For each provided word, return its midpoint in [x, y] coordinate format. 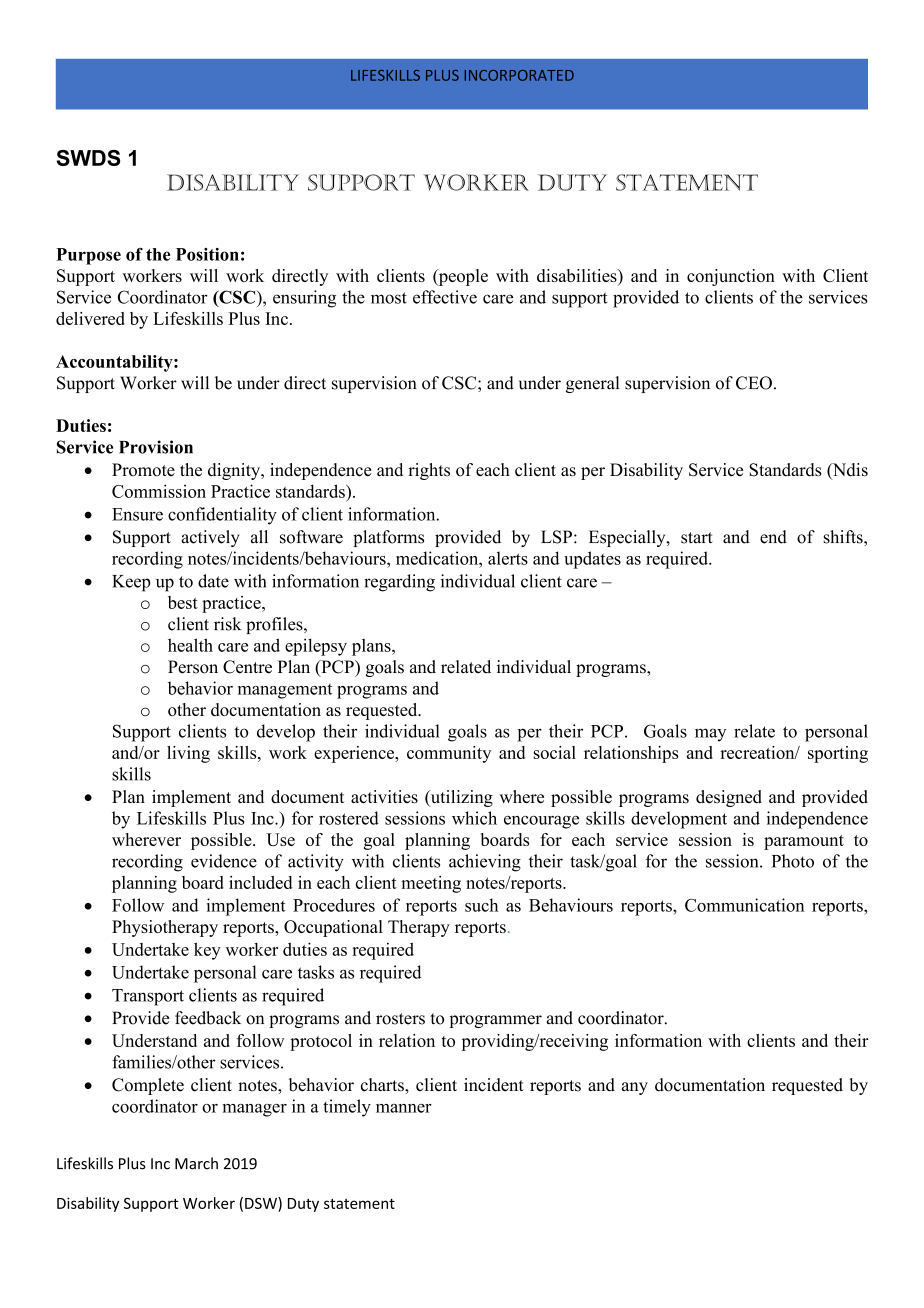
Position [207, 254]
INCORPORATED [519, 75]
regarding [399, 583]
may [710, 735]
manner [404, 1108]
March [196, 1163]
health [190, 645]
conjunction [731, 277]
